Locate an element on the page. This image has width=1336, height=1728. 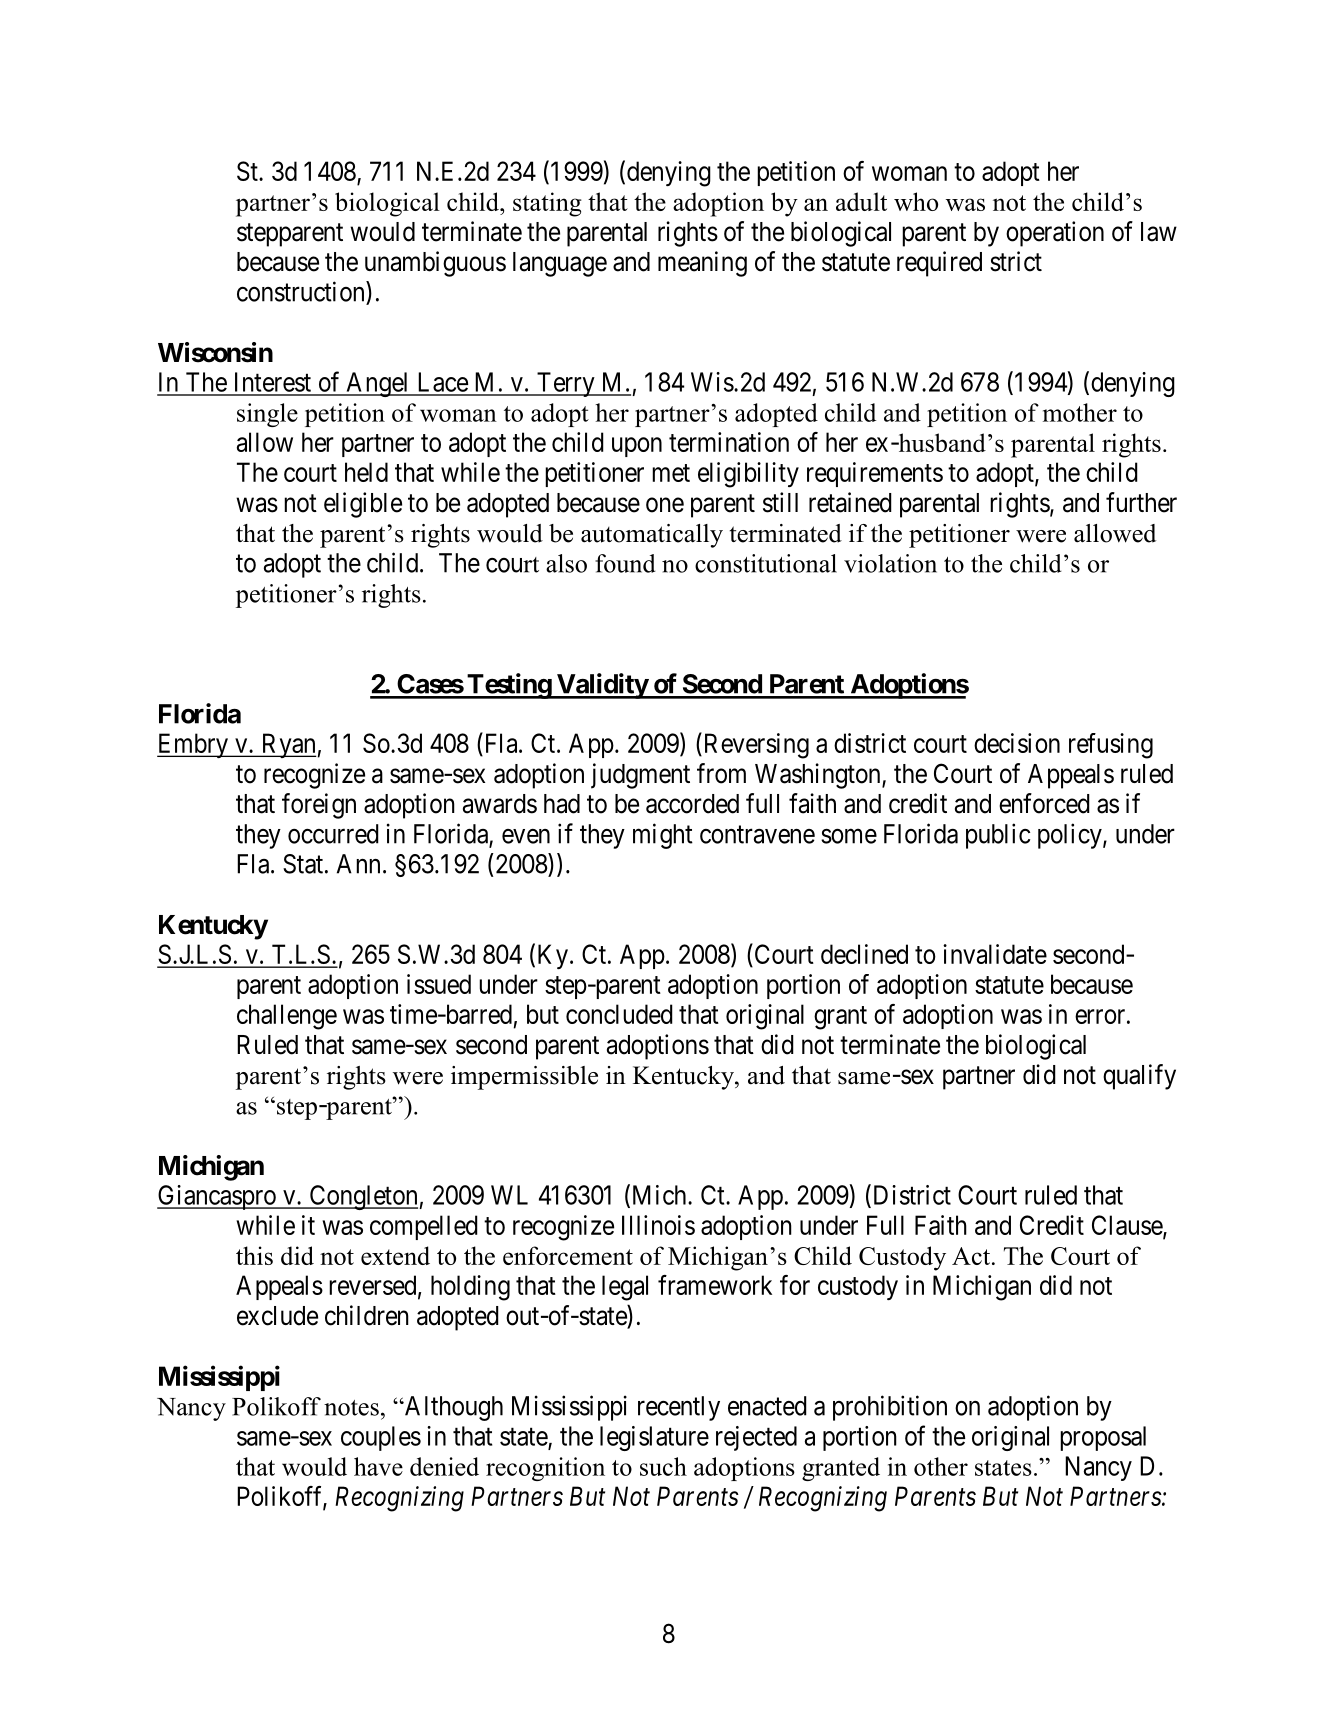
concluded is located at coordinates (619, 1014).
